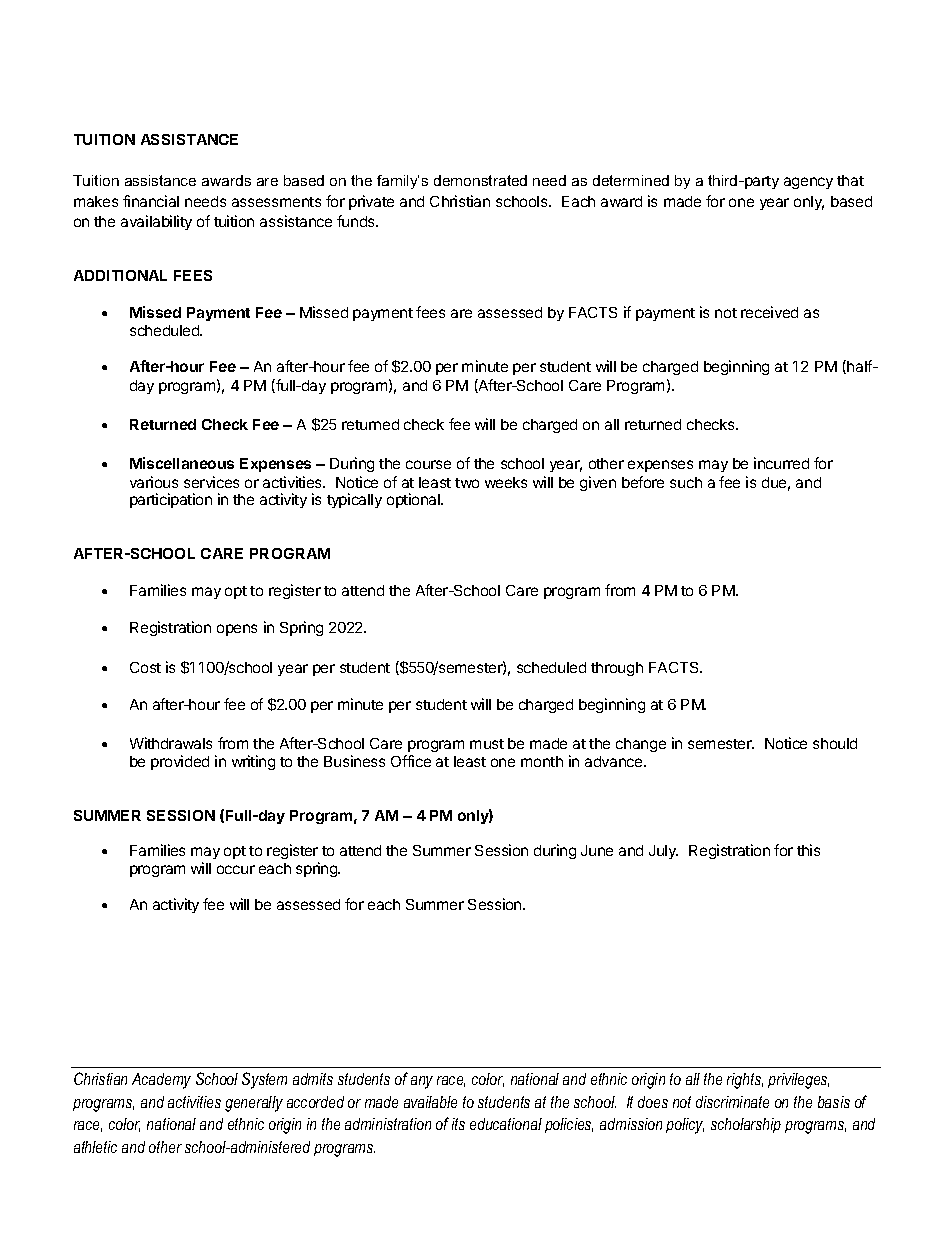 This document has height=1233, width=952. What do you see at coordinates (506, 1124) in the document?
I see `educational` at bounding box center [506, 1124].
